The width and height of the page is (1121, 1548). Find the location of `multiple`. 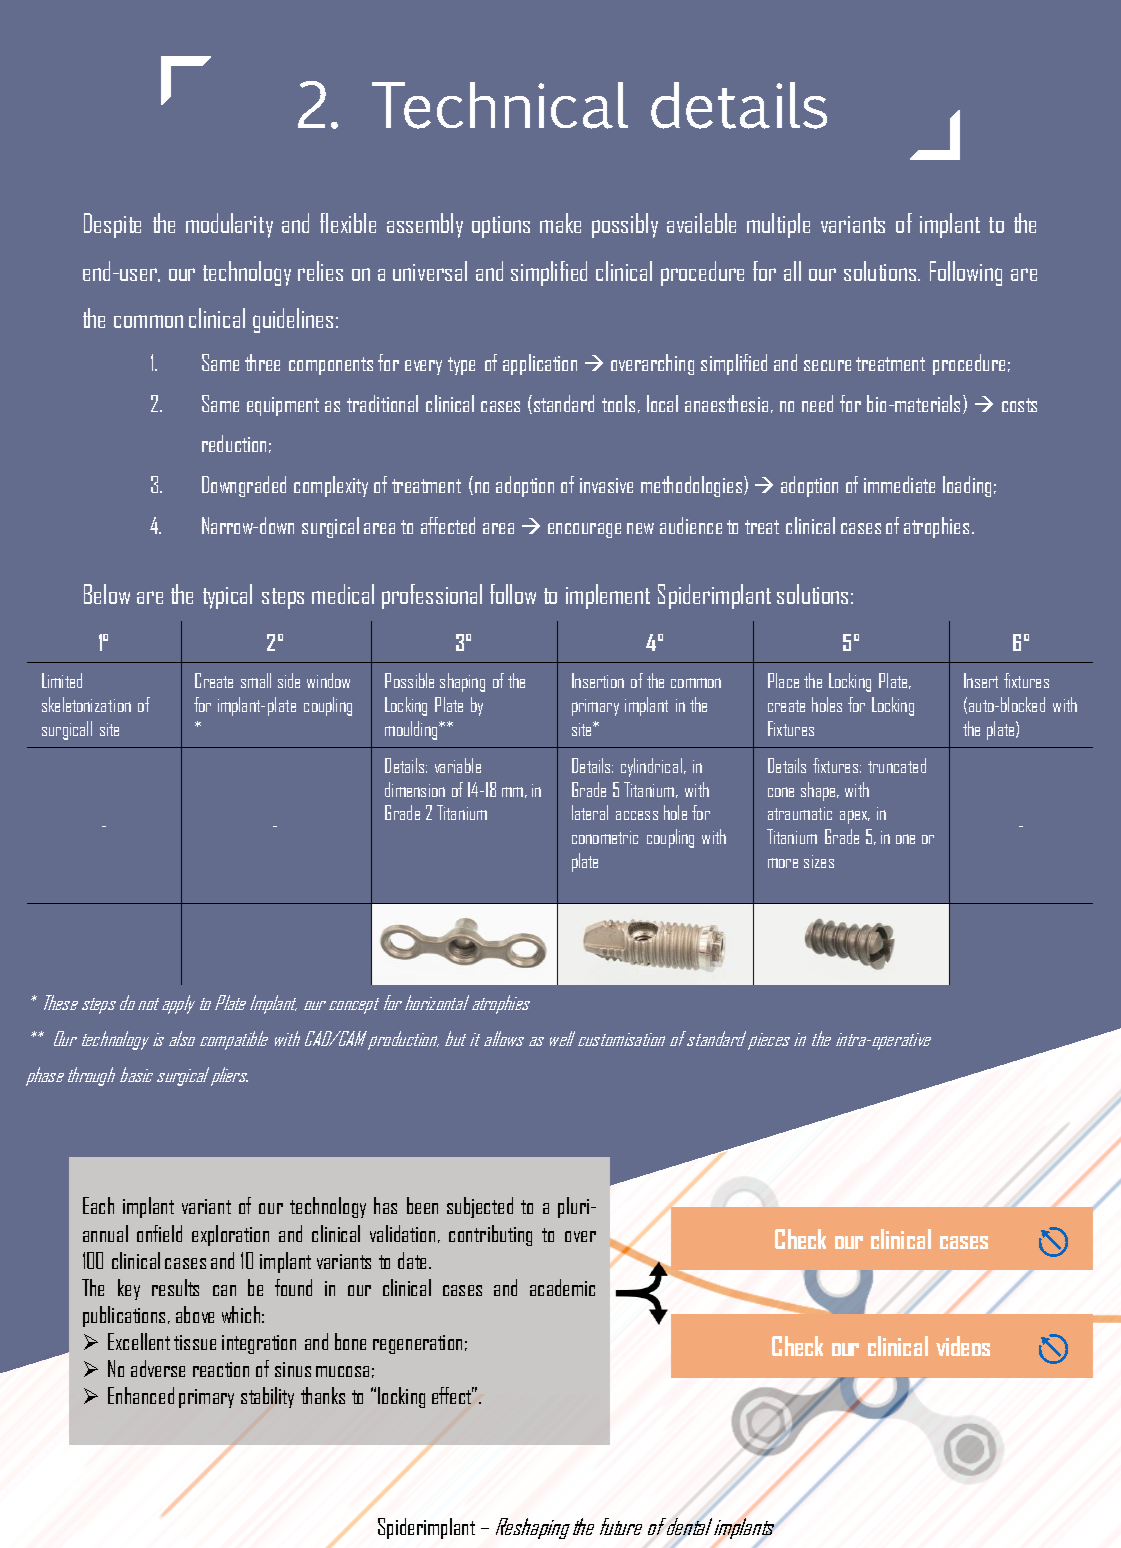

multiple is located at coordinates (778, 225).
